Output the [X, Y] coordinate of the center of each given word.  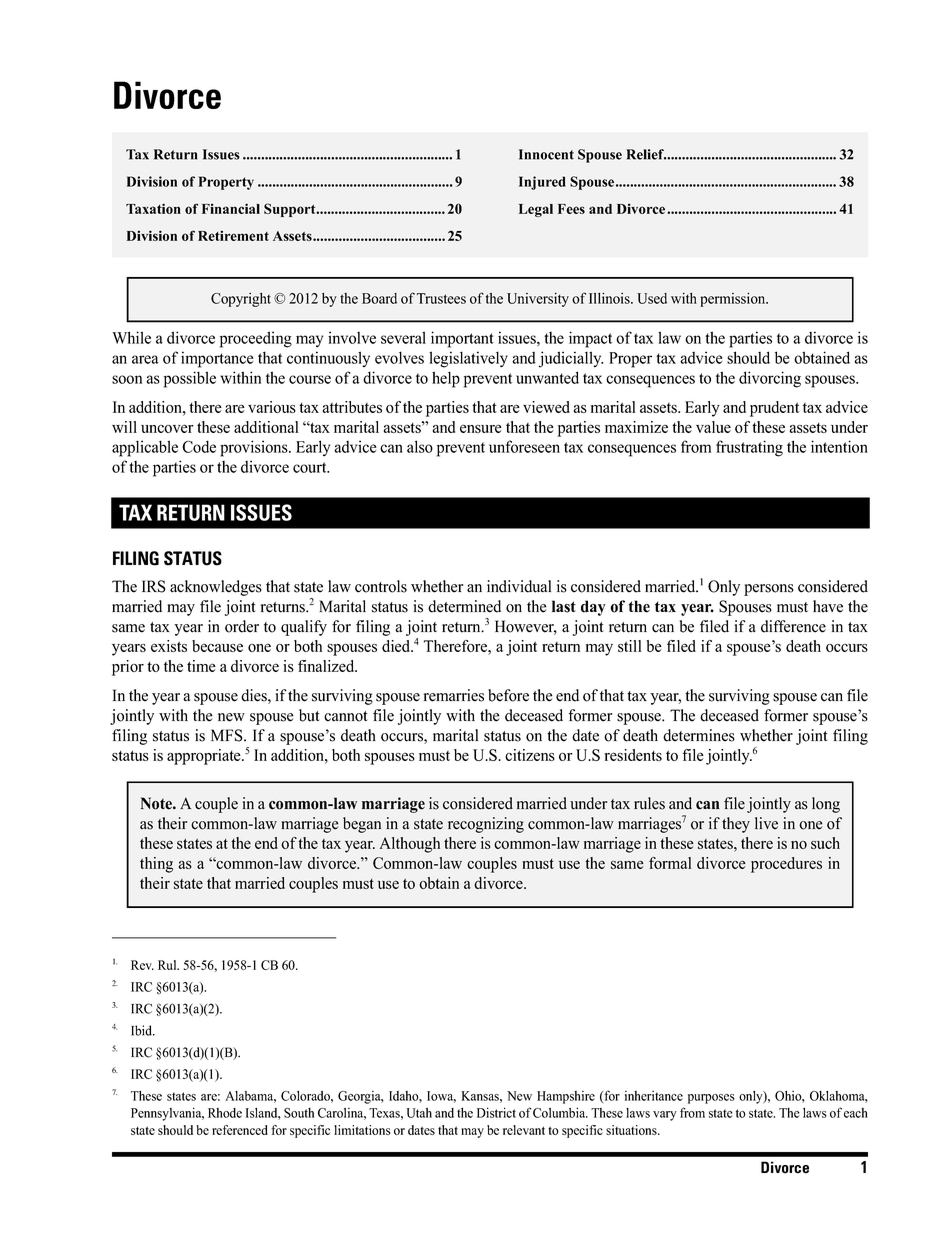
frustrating [749, 448]
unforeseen [524, 446]
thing [156, 865]
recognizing [486, 825]
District [496, 1112]
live [766, 823]
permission [734, 300]
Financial [231, 208]
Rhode [225, 1113]
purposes [711, 1099]
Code [199, 446]
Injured [542, 183]
